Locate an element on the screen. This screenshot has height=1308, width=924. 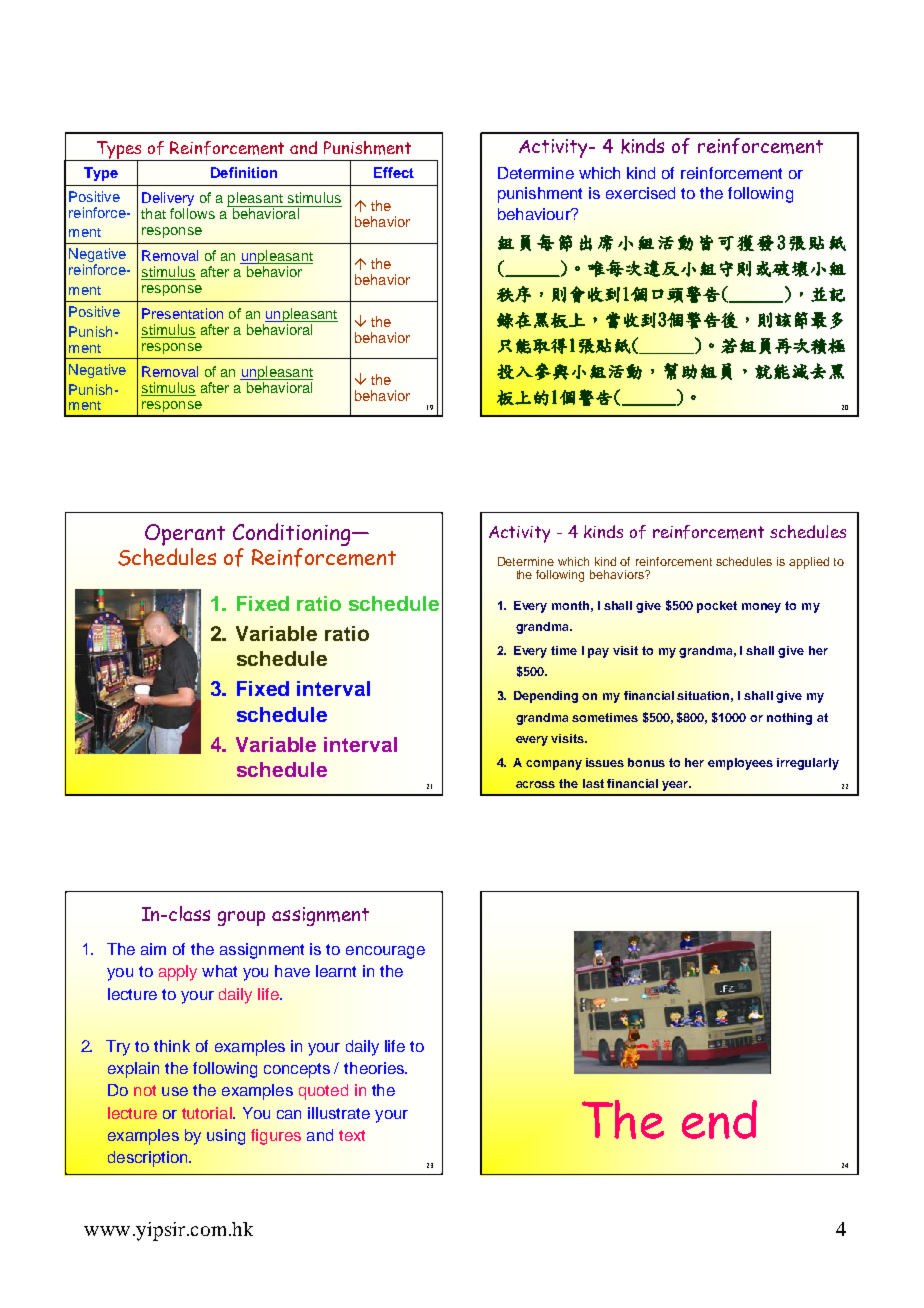
follows is located at coordinates (192, 213).
